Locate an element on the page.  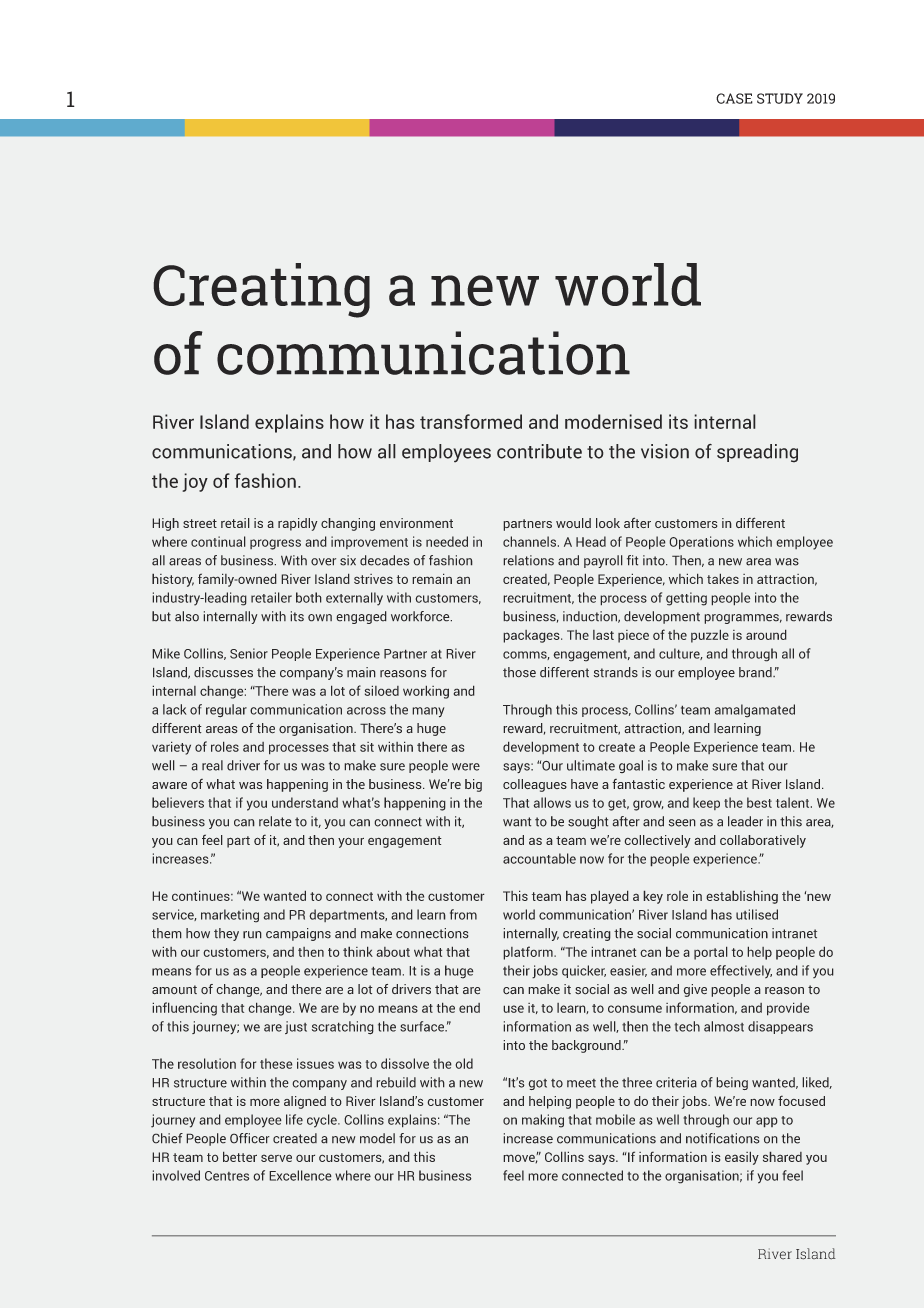
run is located at coordinates (252, 935).
